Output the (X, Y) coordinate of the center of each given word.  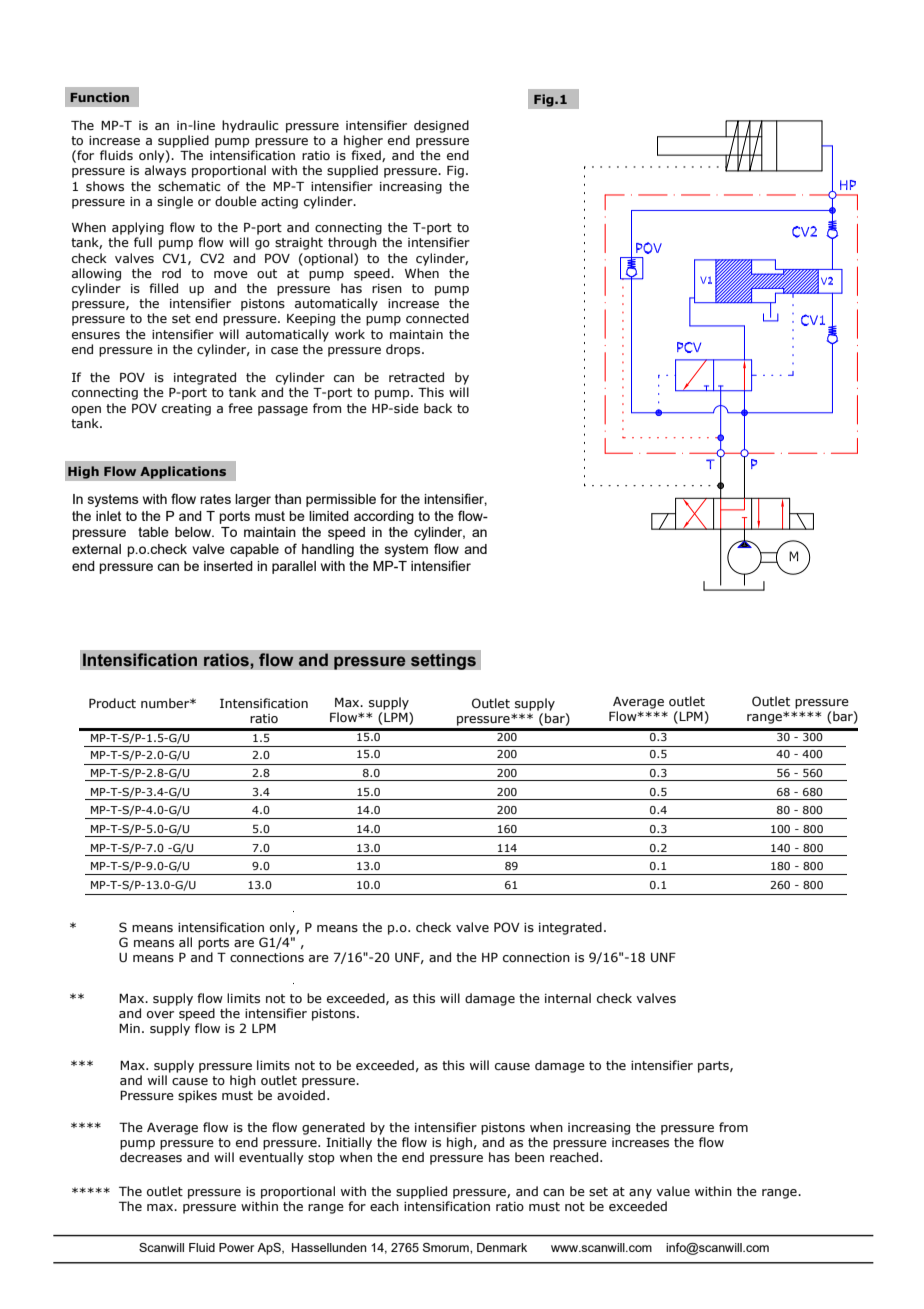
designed (441, 126)
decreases (151, 1155)
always (165, 171)
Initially (349, 1143)
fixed (367, 156)
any (640, 1194)
